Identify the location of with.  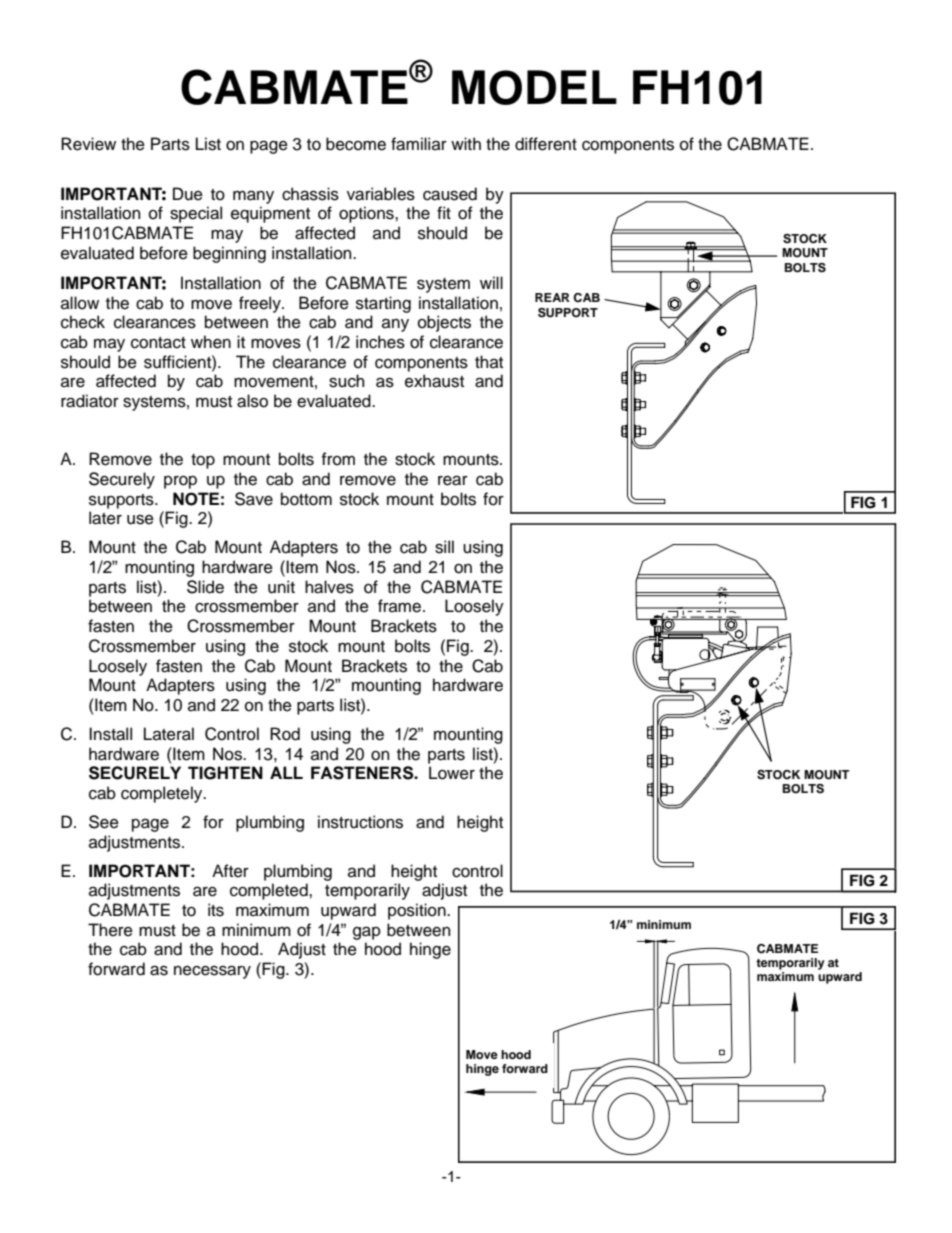
(466, 143).
